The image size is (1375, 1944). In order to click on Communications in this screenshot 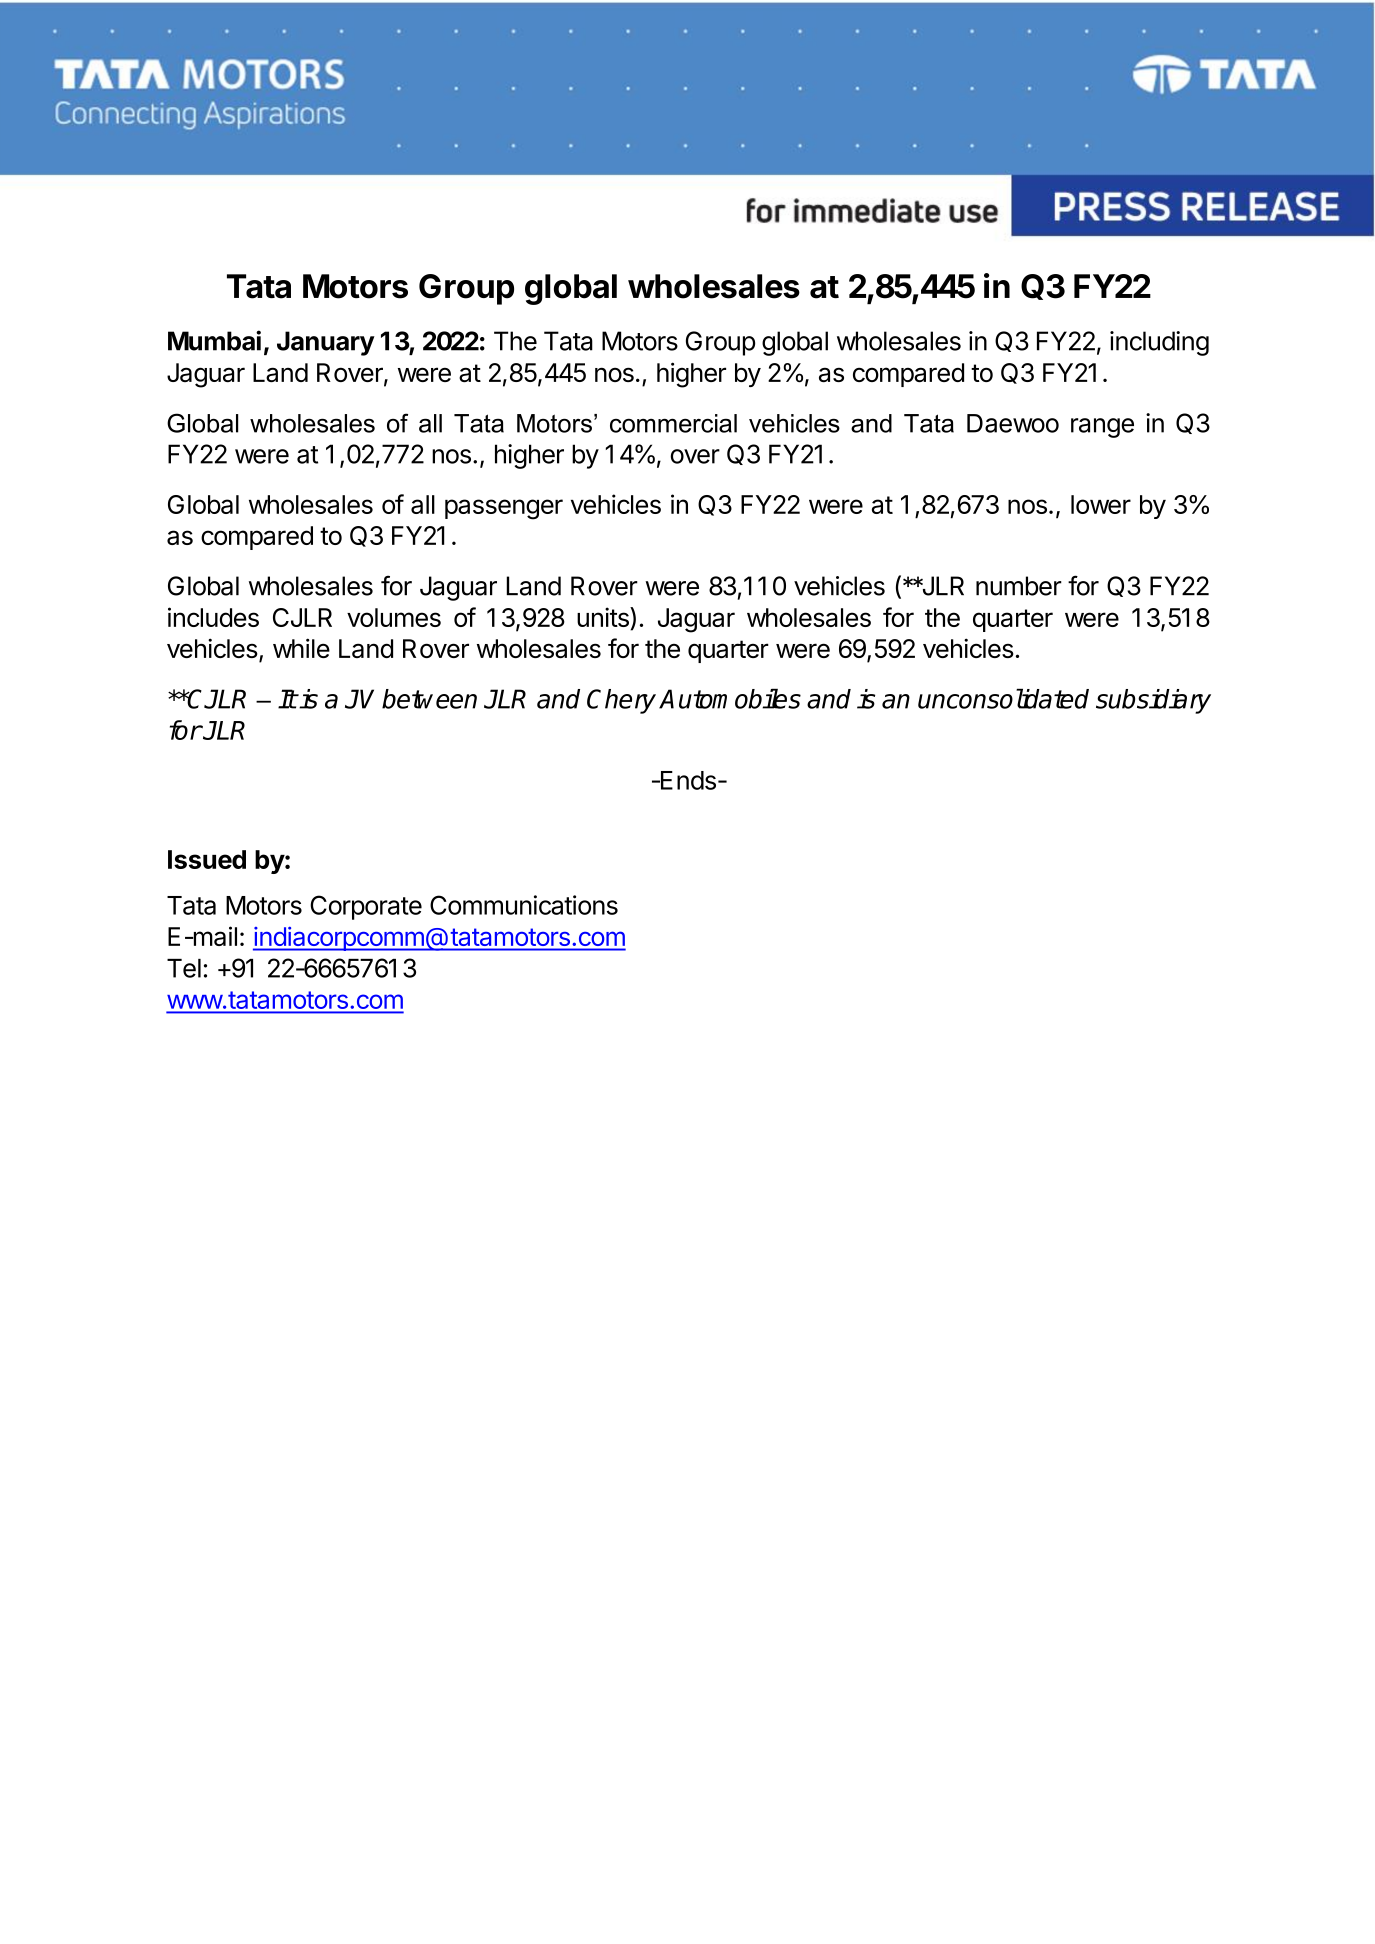, I will do `click(524, 905)`.
